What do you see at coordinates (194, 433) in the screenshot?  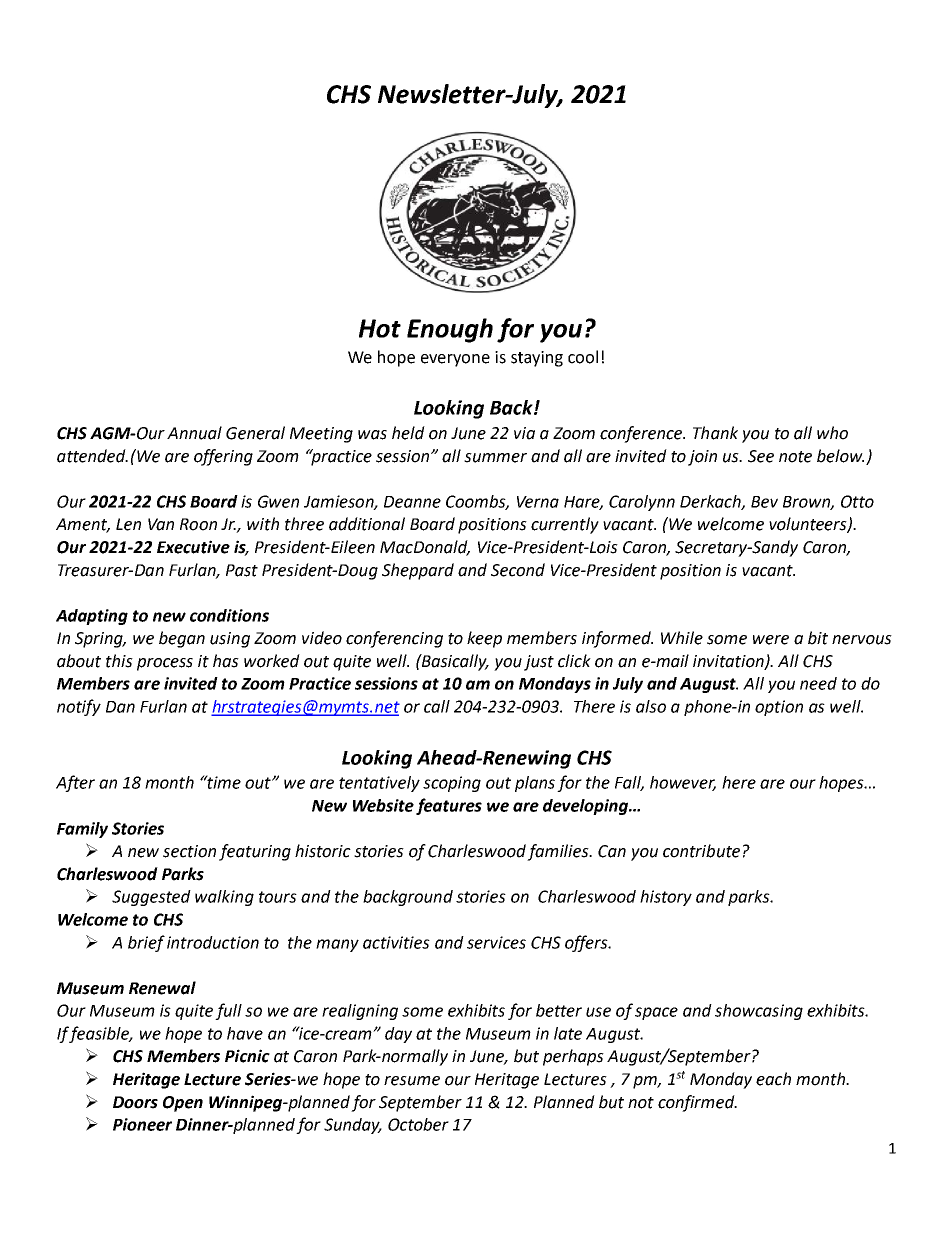 I see `Annual` at bounding box center [194, 433].
